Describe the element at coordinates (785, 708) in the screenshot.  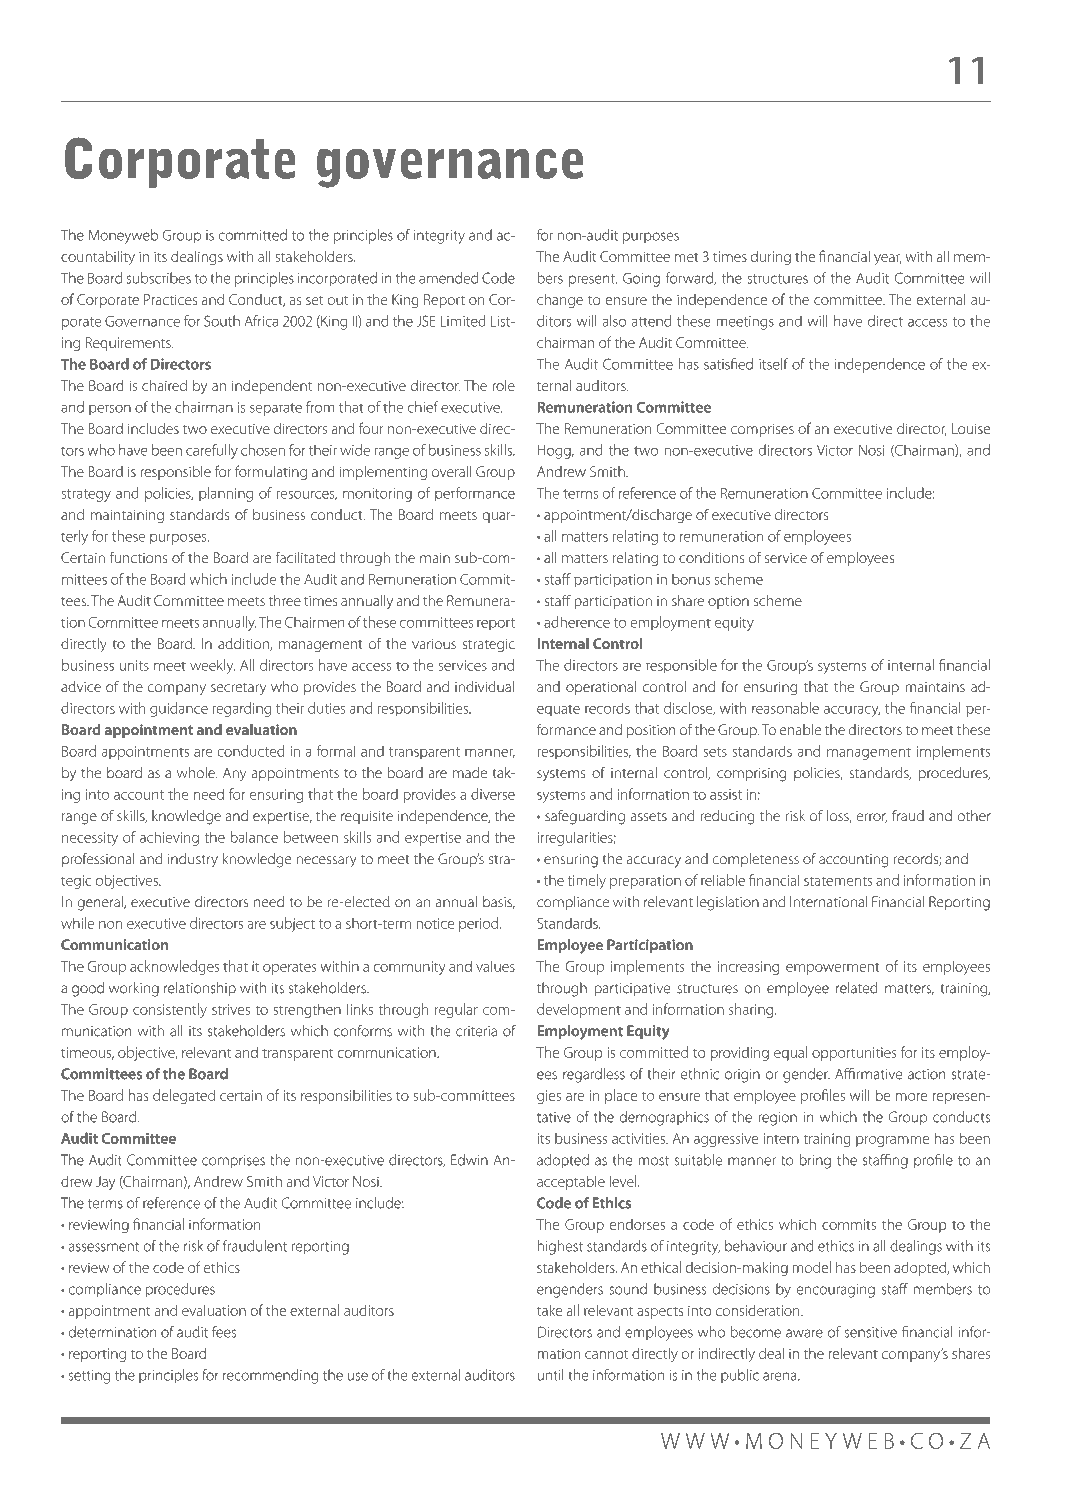
I see `reasonable` at that location.
